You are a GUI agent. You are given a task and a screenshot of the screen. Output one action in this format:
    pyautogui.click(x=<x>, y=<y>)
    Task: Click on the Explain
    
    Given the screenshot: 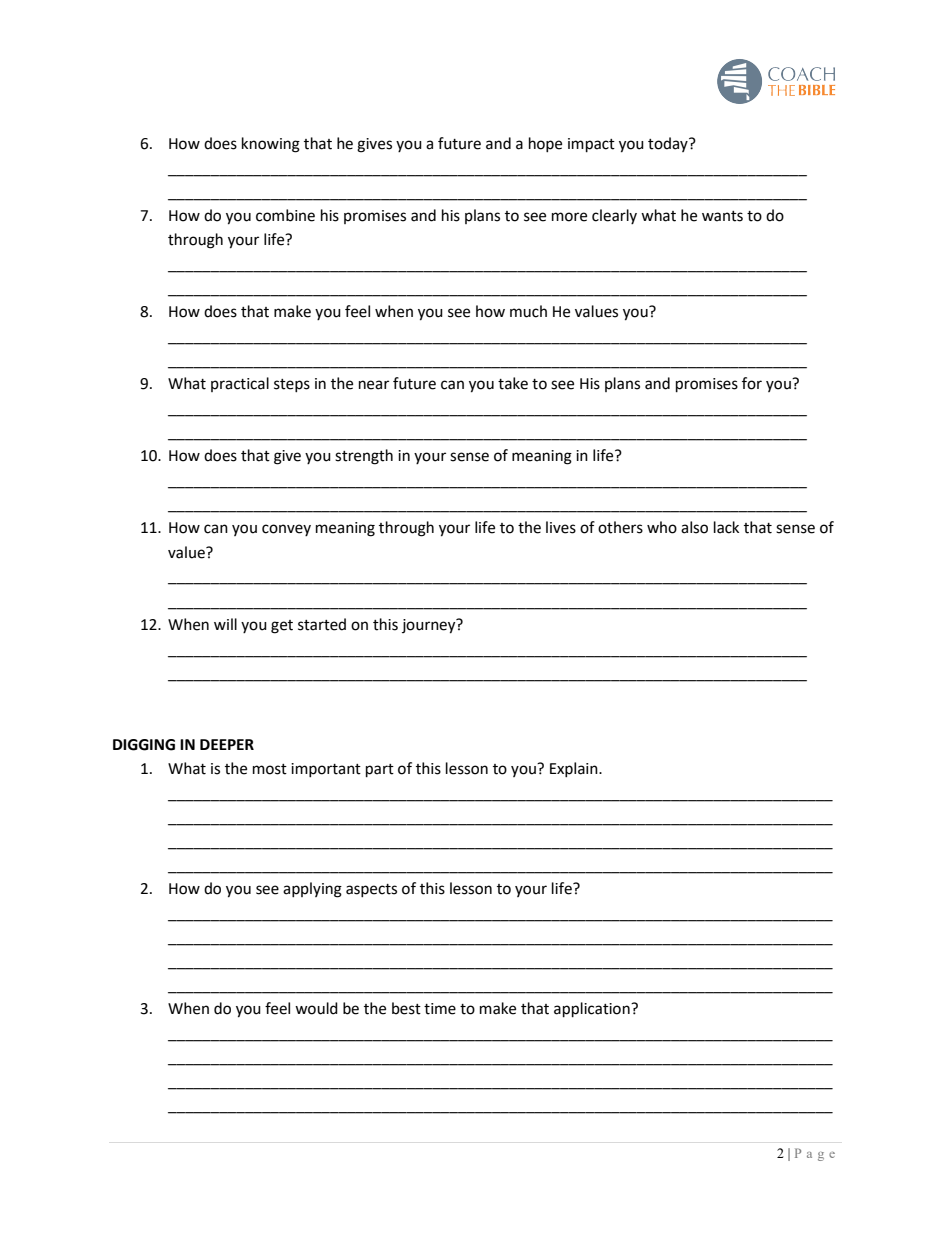 What is the action you would take?
    pyautogui.click(x=575, y=769)
